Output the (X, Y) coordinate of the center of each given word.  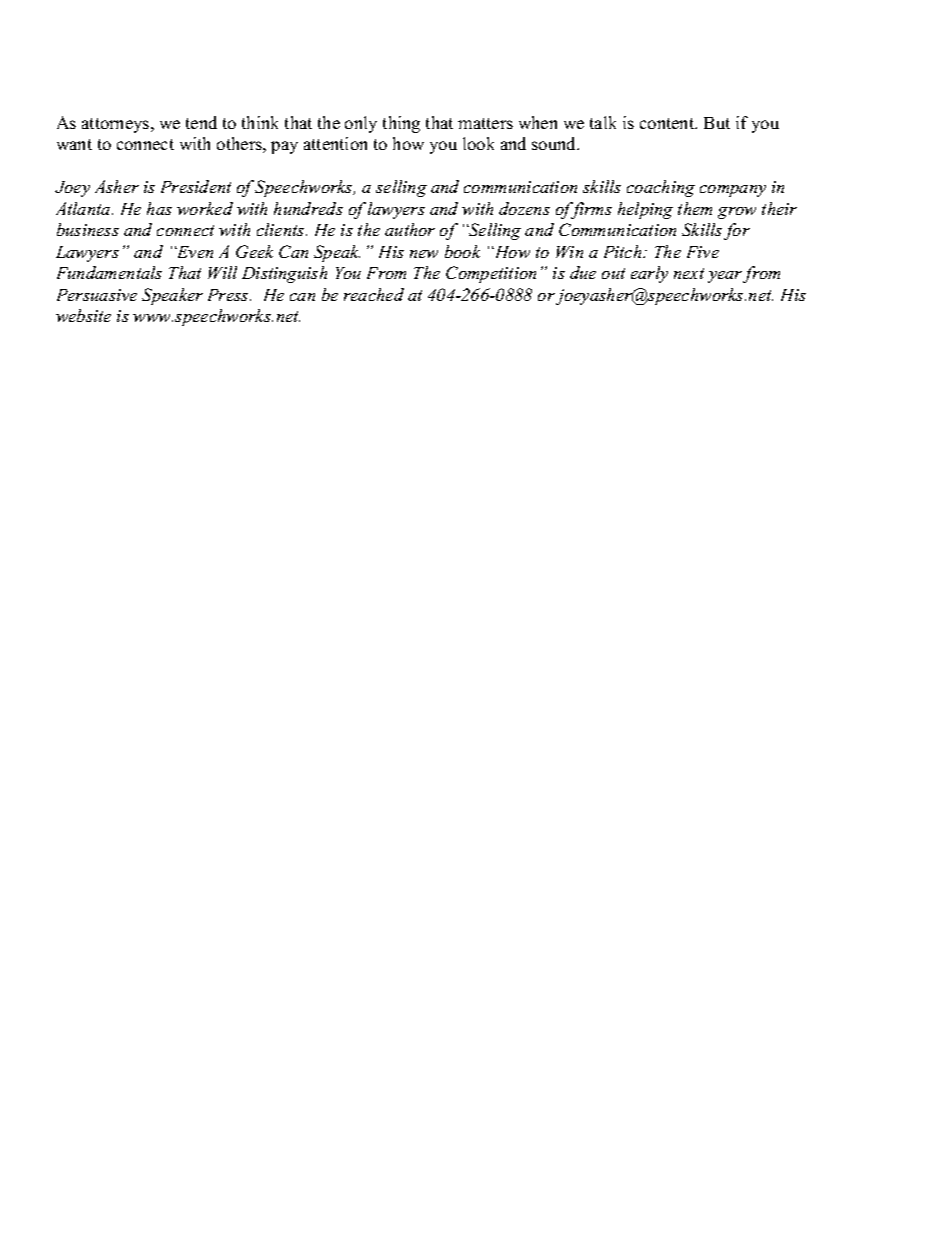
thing (401, 124)
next (689, 273)
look (478, 143)
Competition (491, 274)
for (737, 231)
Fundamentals (109, 272)
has (159, 208)
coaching (661, 188)
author (410, 229)
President (196, 186)
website (83, 315)
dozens (524, 208)
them (695, 208)
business (88, 229)
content (668, 123)
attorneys (117, 125)
